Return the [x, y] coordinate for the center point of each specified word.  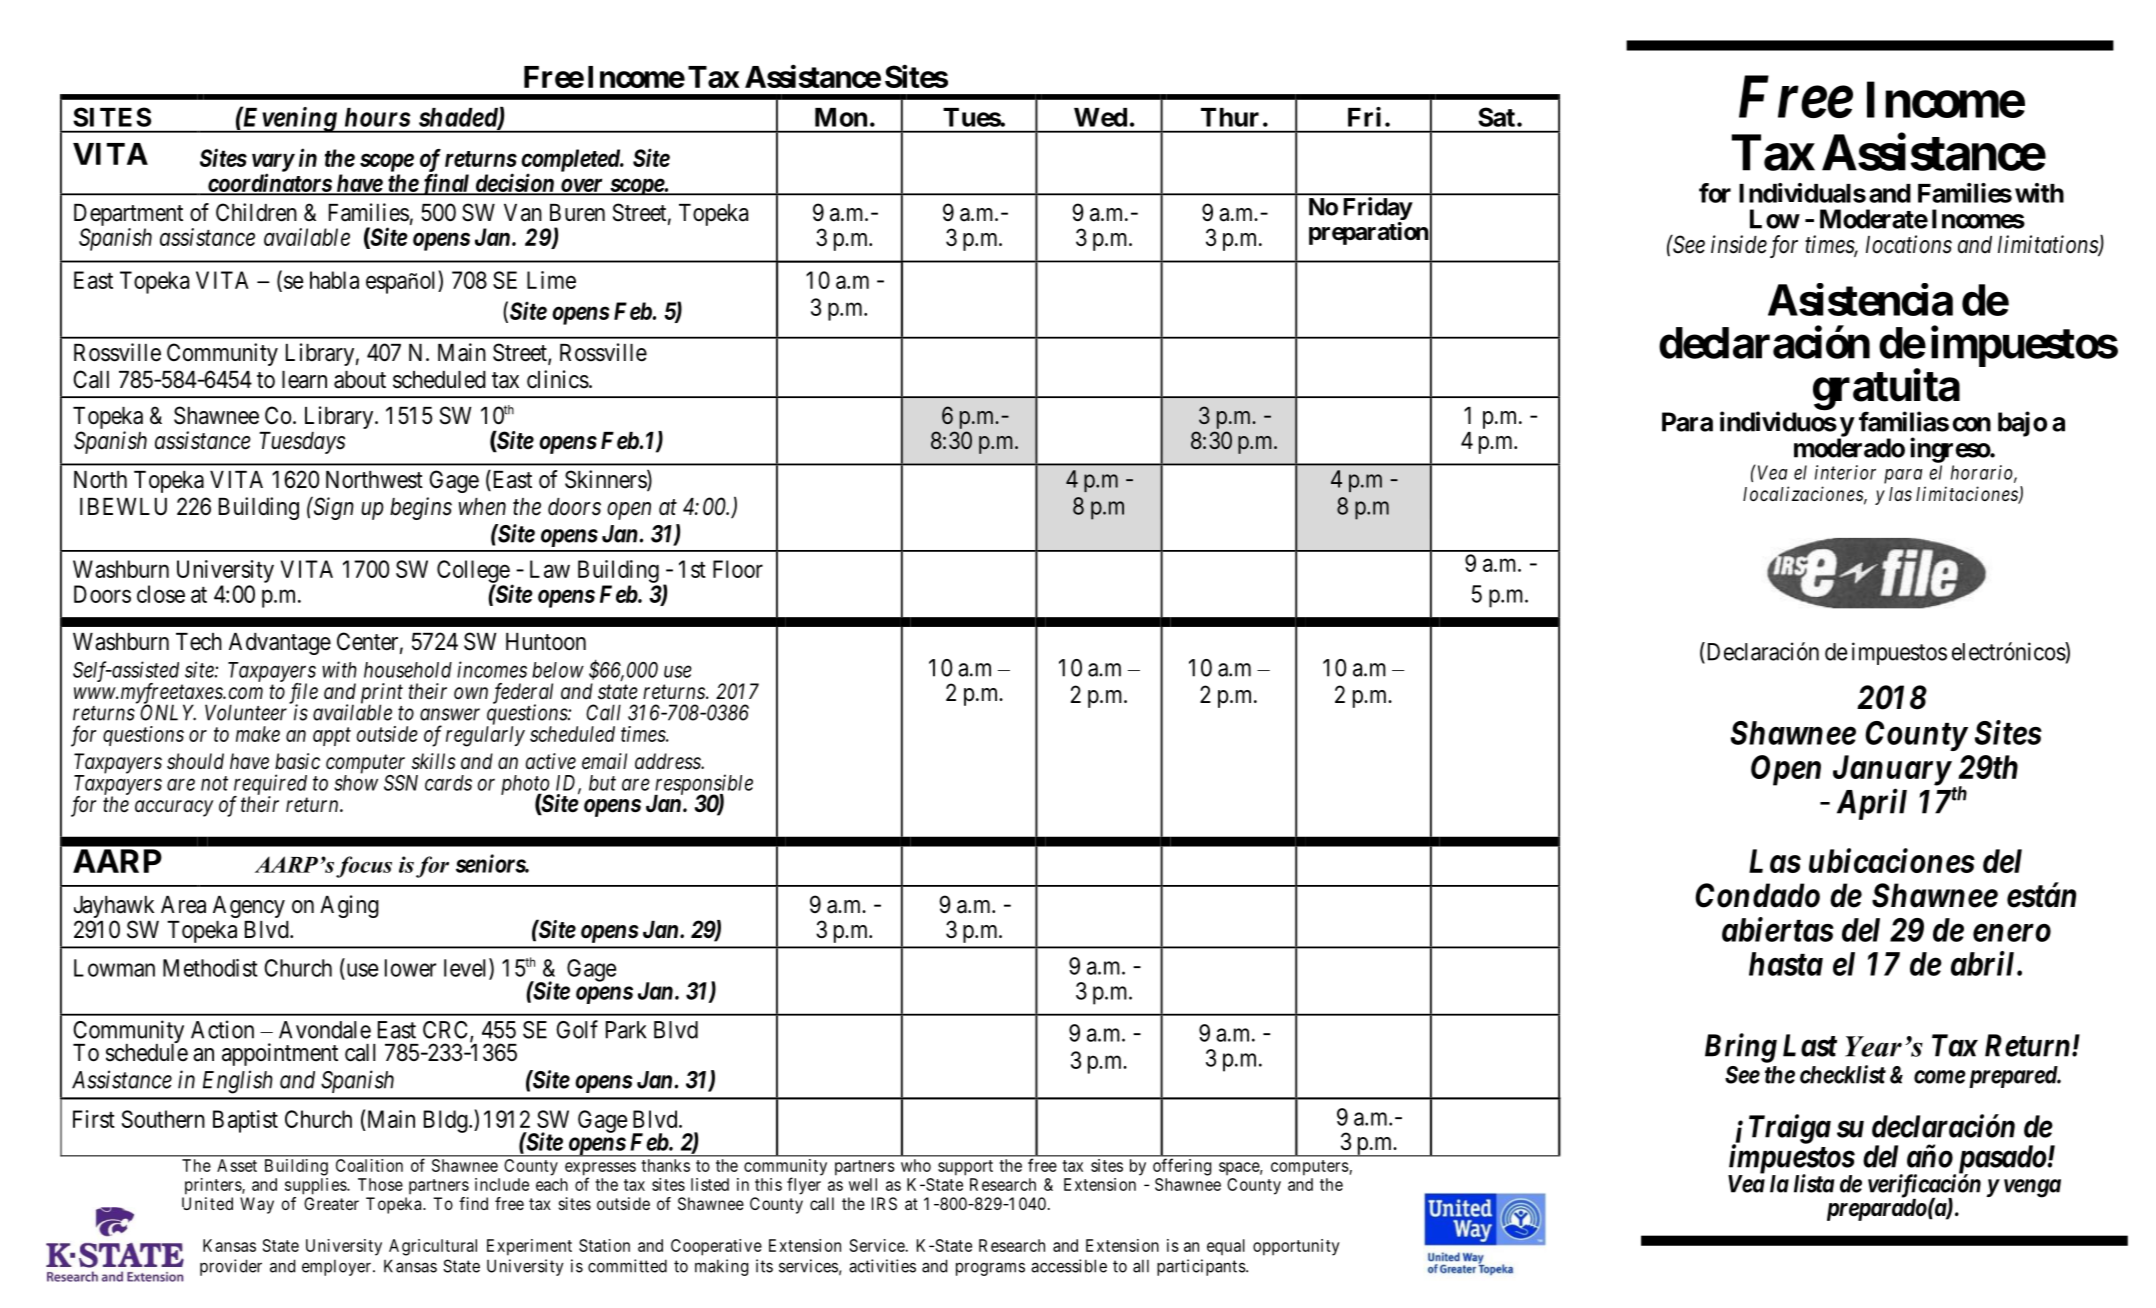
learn [304, 380]
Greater [331, 1203]
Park [626, 1030]
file [303, 694]
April [1872, 804]
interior [1845, 472]
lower [410, 968]
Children [256, 212]
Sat [1496, 117]
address [669, 761]
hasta [1786, 964]
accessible [1069, 1266]
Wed [1100, 117]
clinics [558, 379]
